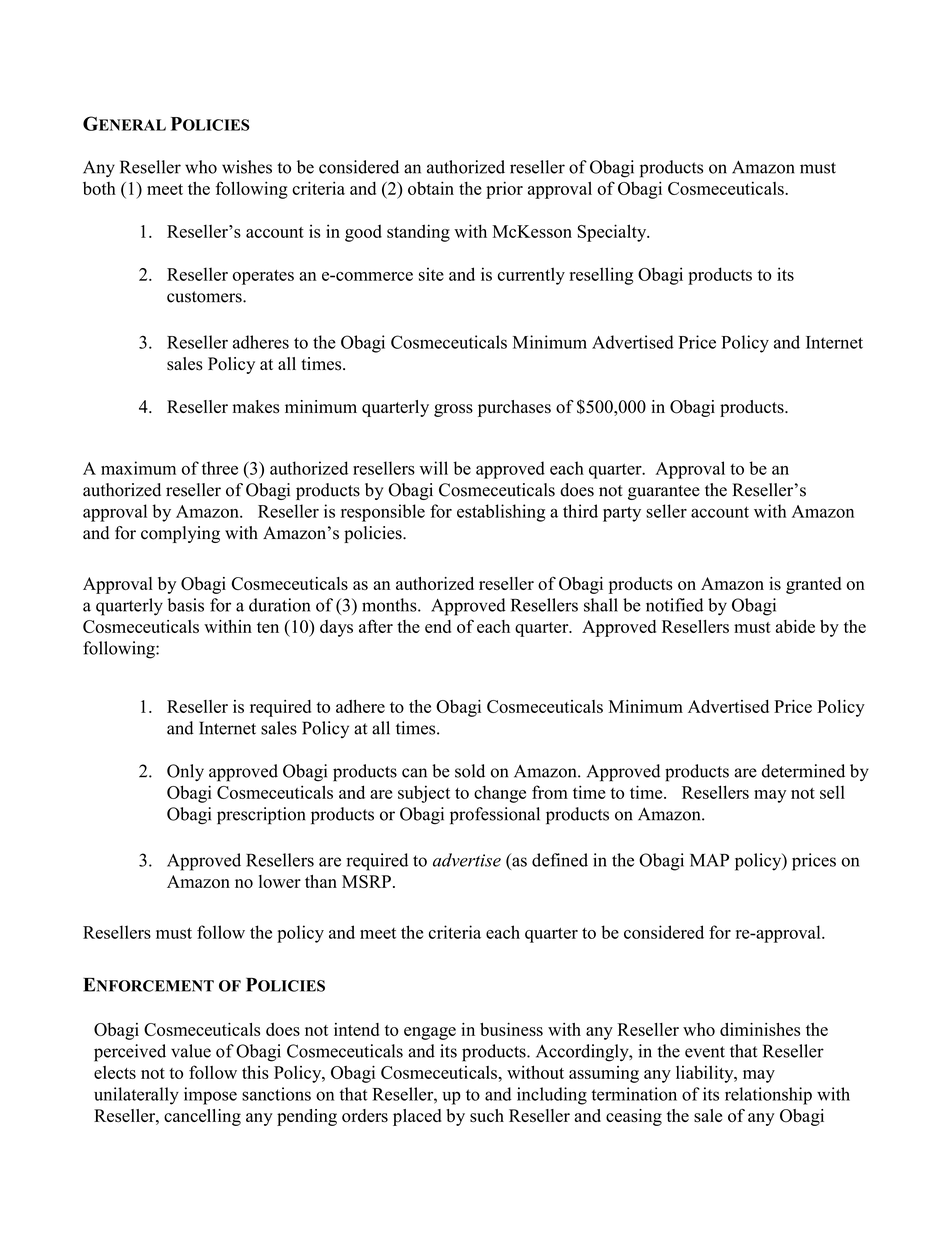 Image resolution: width=952 pixels, height=1233 pixels. What do you see at coordinates (453, 410) in the screenshot?
I see `gross` at bounding box center [453, 410].
